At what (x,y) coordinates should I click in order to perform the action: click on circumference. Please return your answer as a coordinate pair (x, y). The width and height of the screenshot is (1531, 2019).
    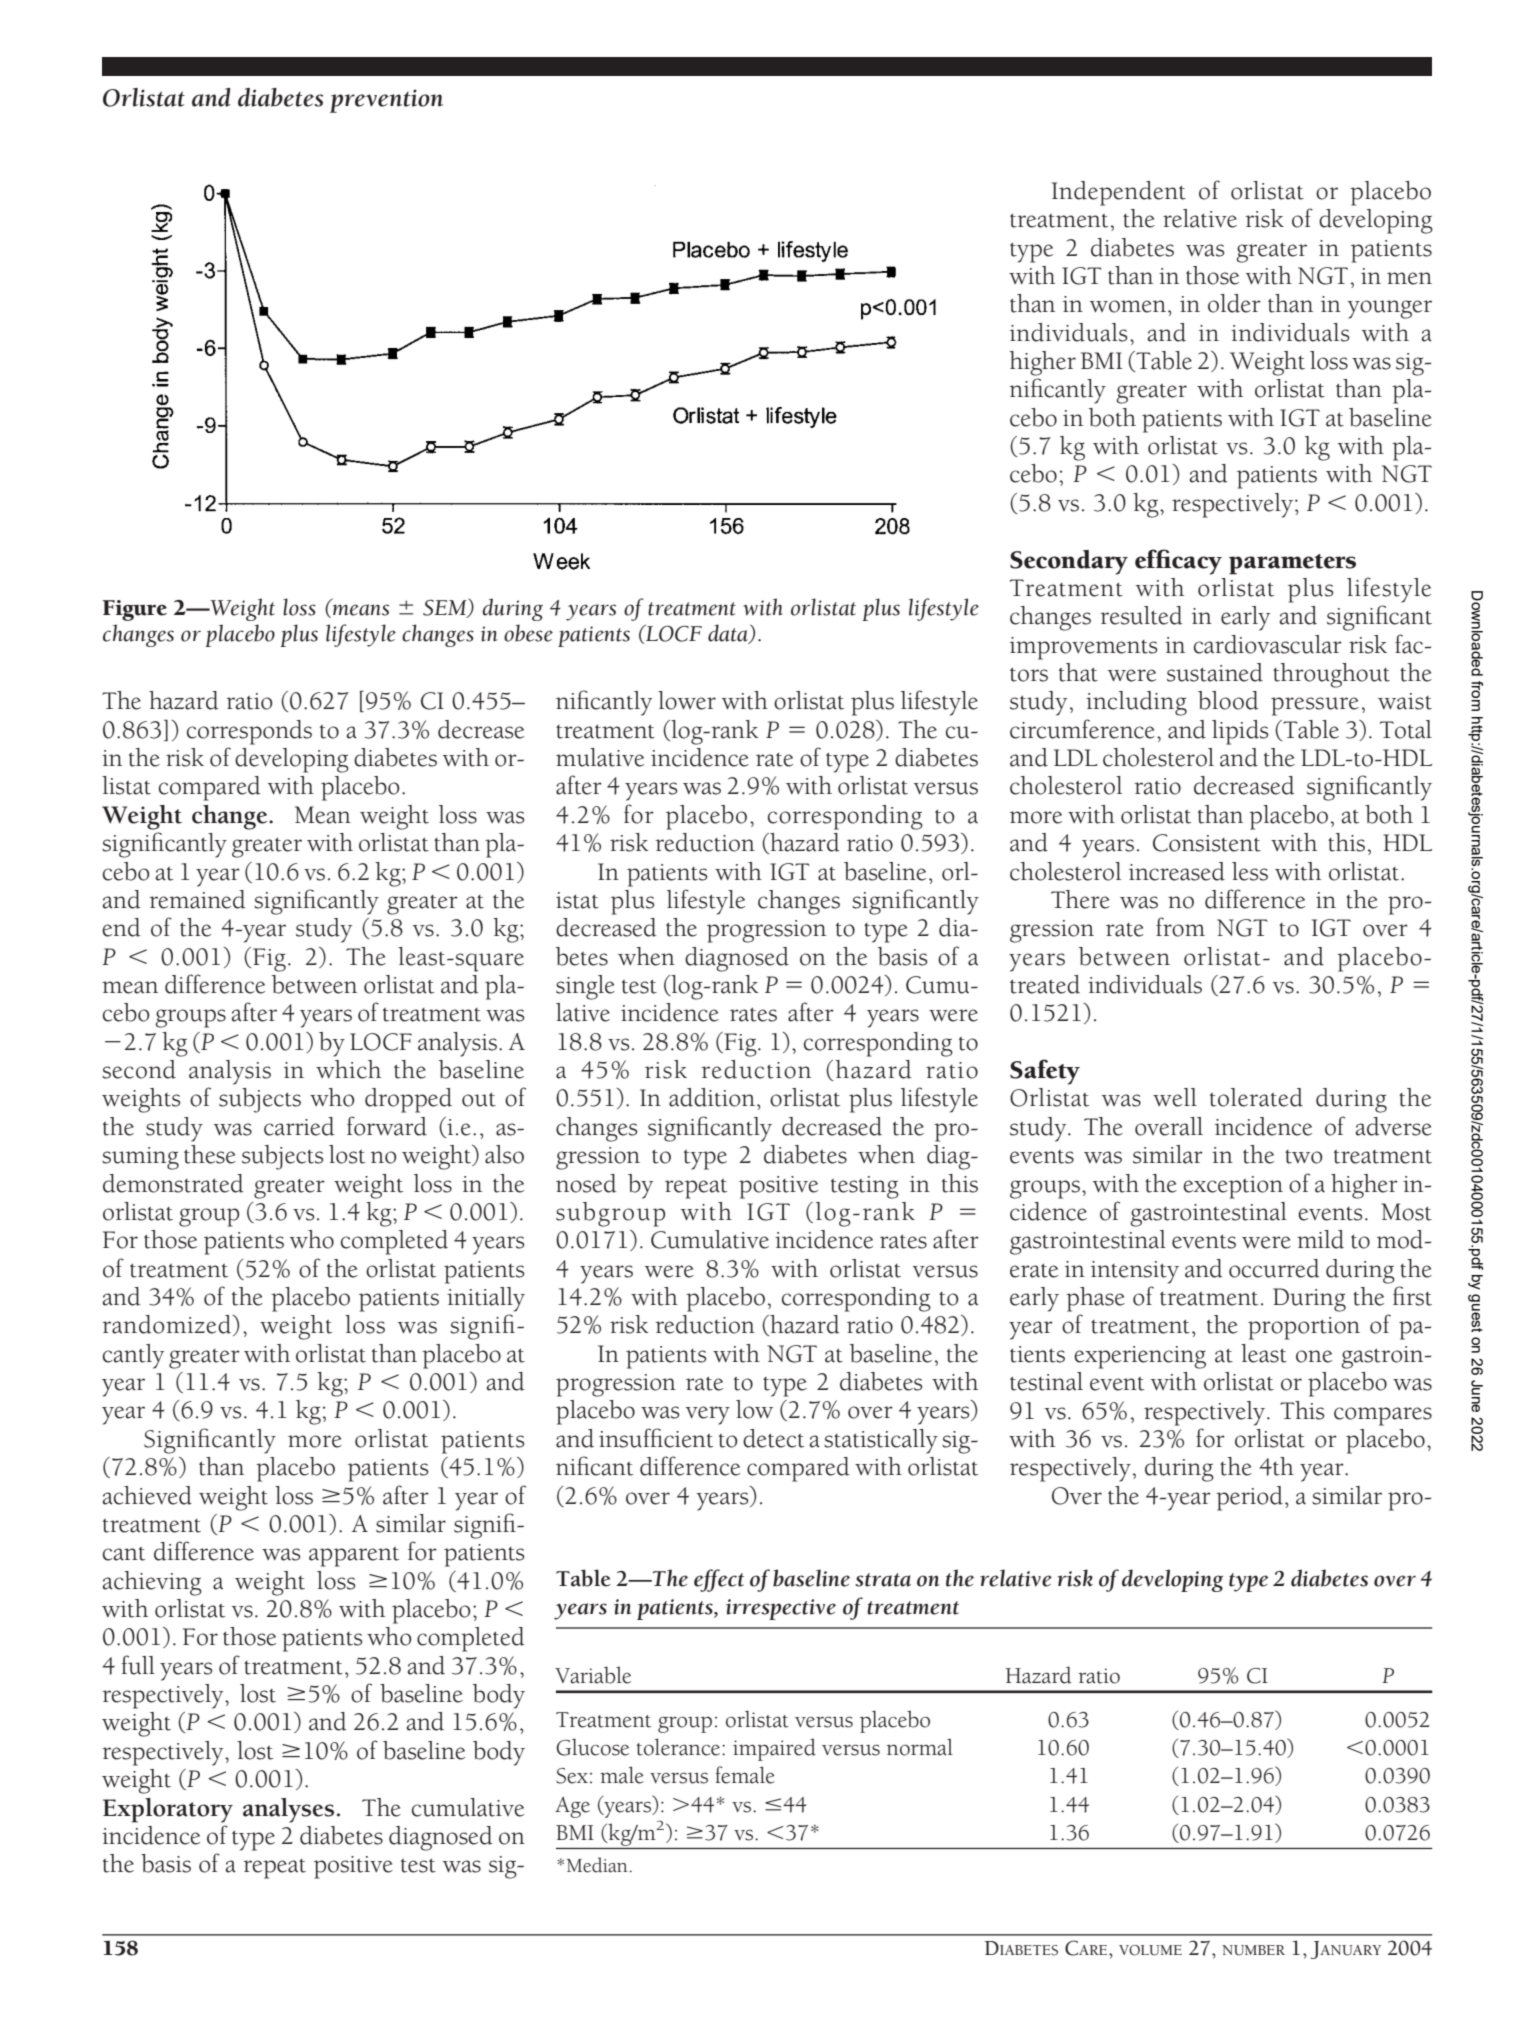
    Looking at the image, I should click on (1082, 729).
